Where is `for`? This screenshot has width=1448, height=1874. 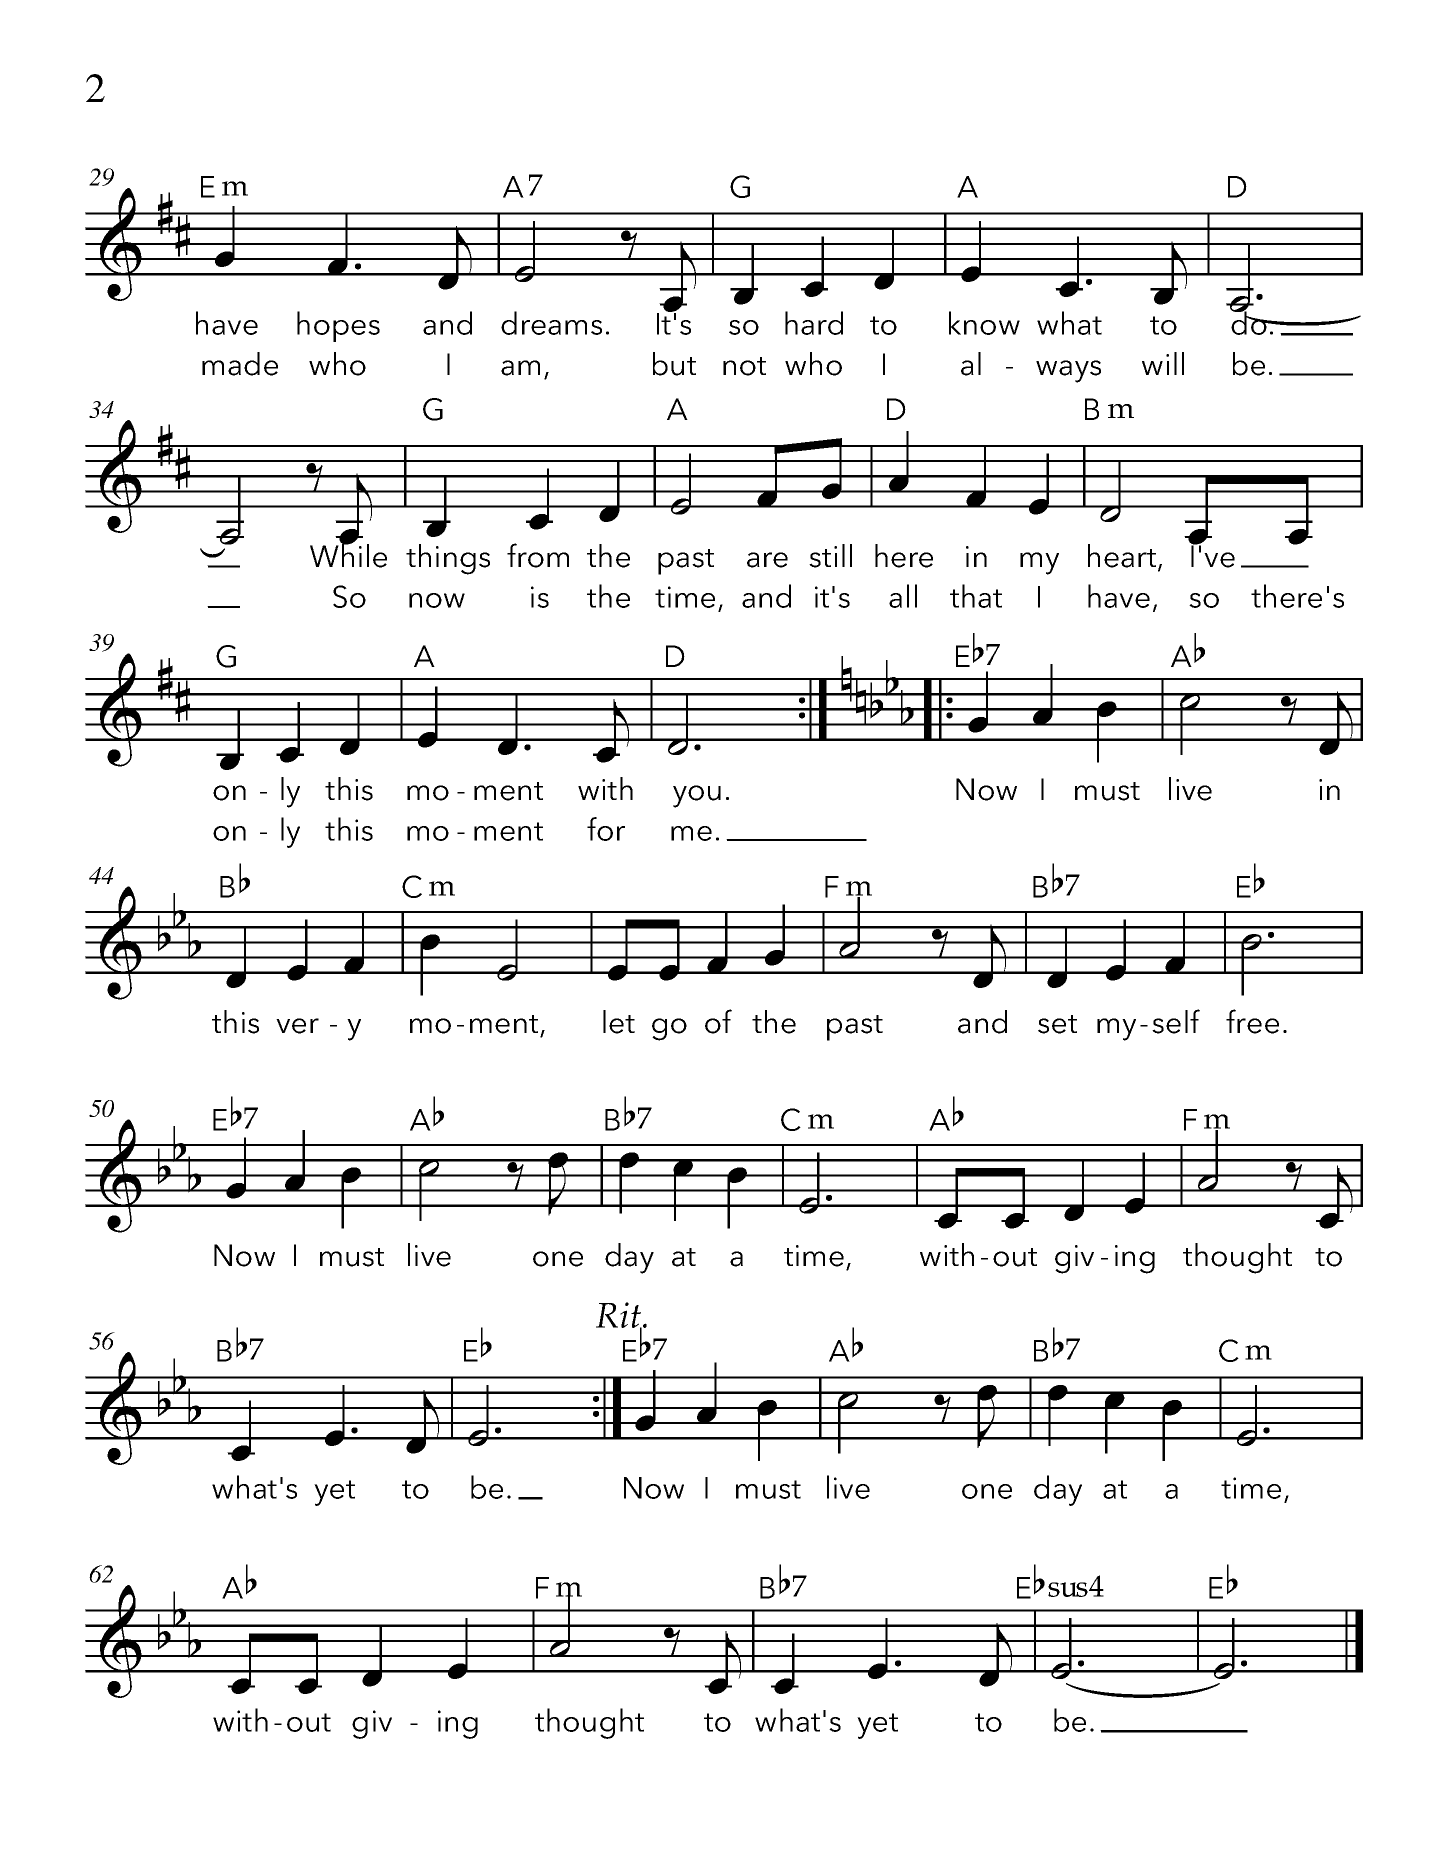 for is located at coordinates (606, 829).
